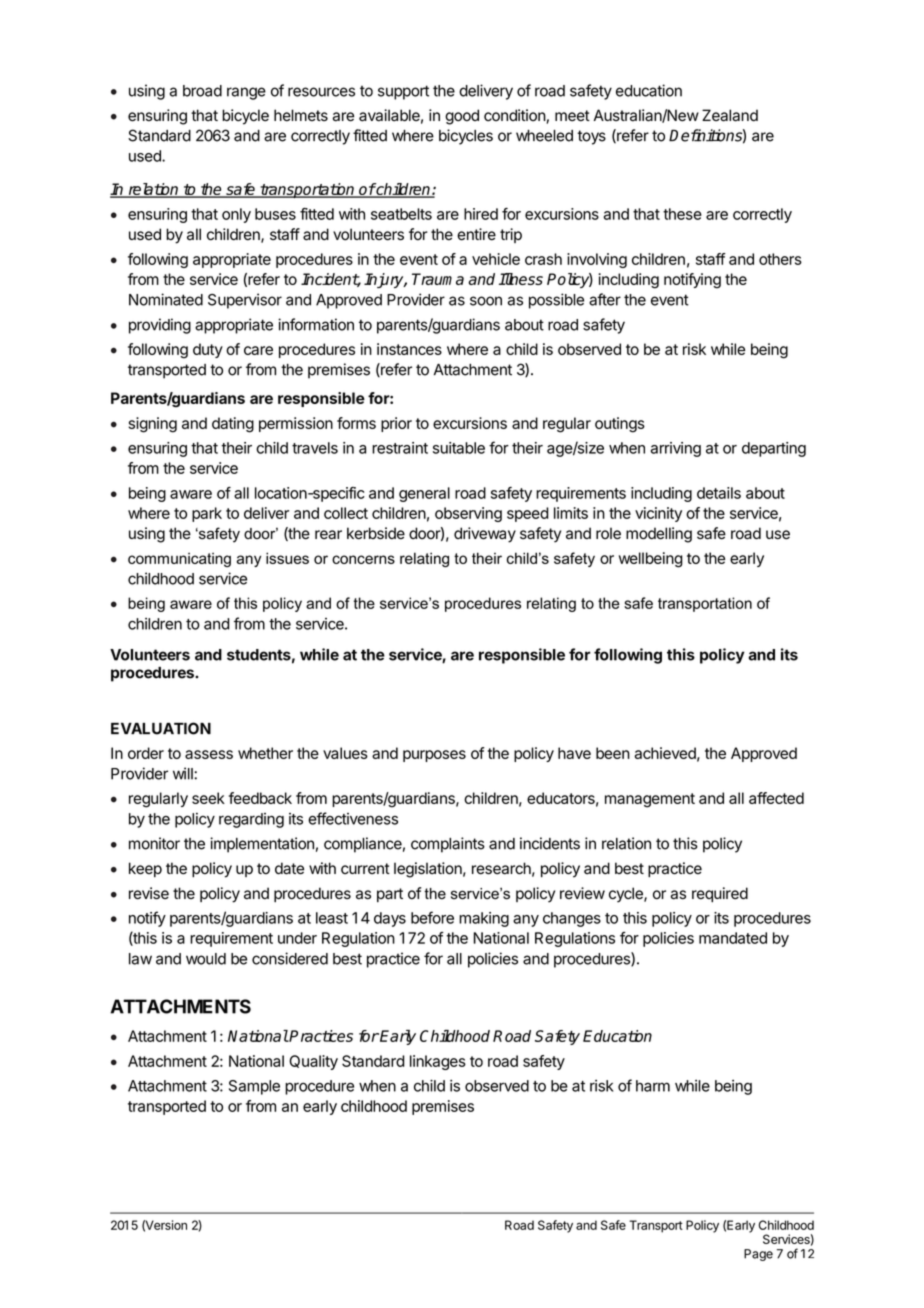  I want to click on Sample, so click(254, 1087).
